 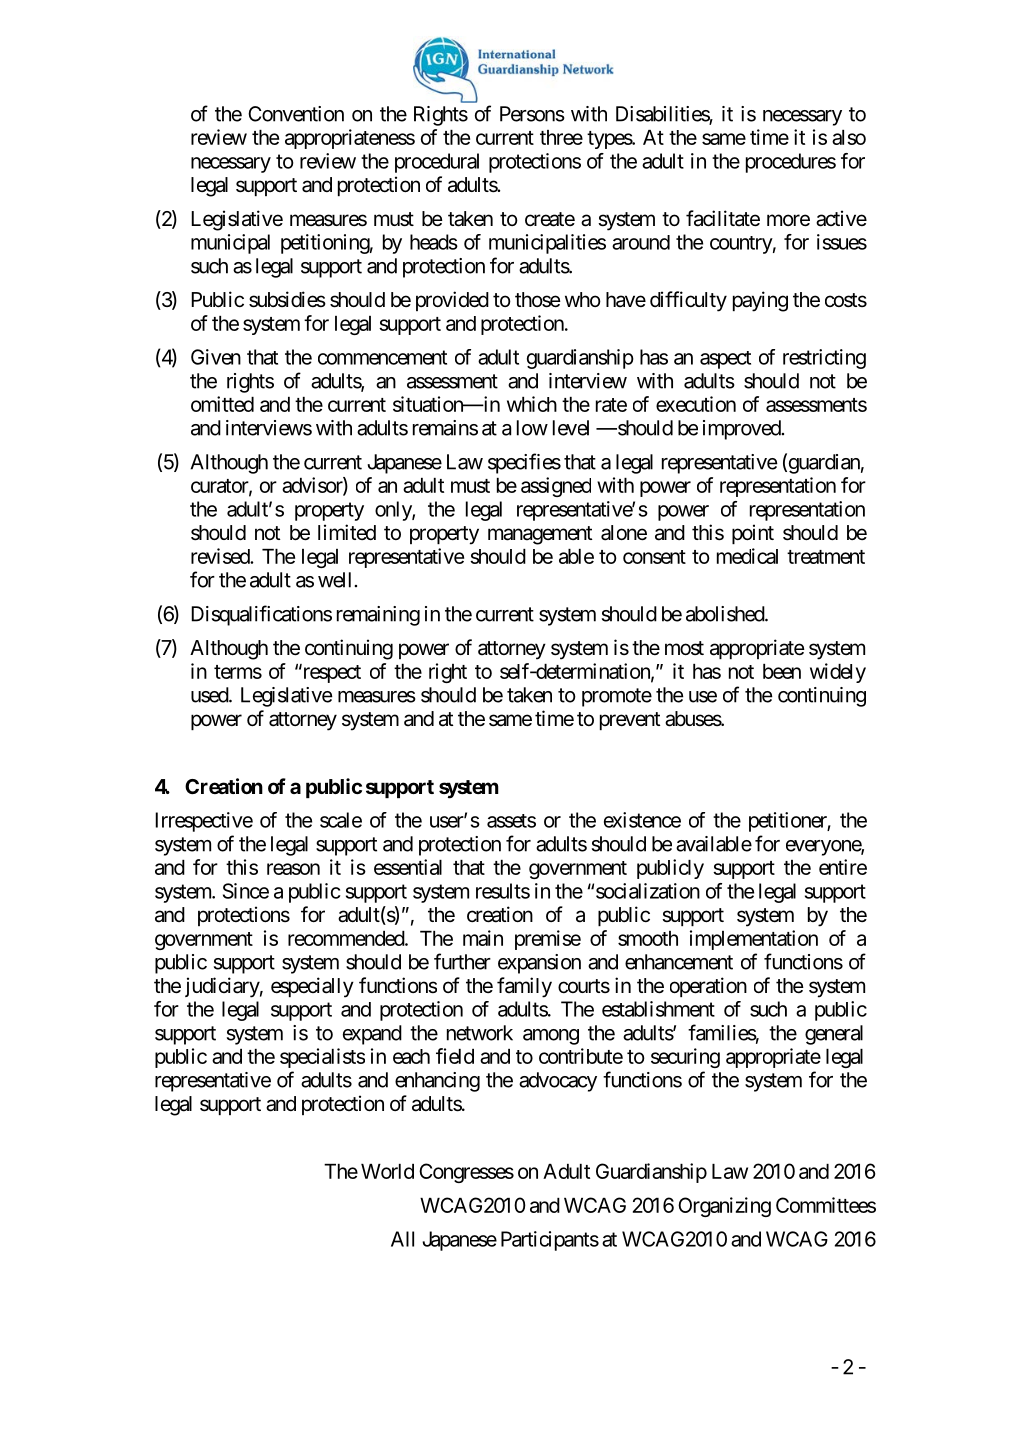 What do you see at coordinates (387, 1171) in the screenshot?
I see `World` at bounding box center [387, 1171].
